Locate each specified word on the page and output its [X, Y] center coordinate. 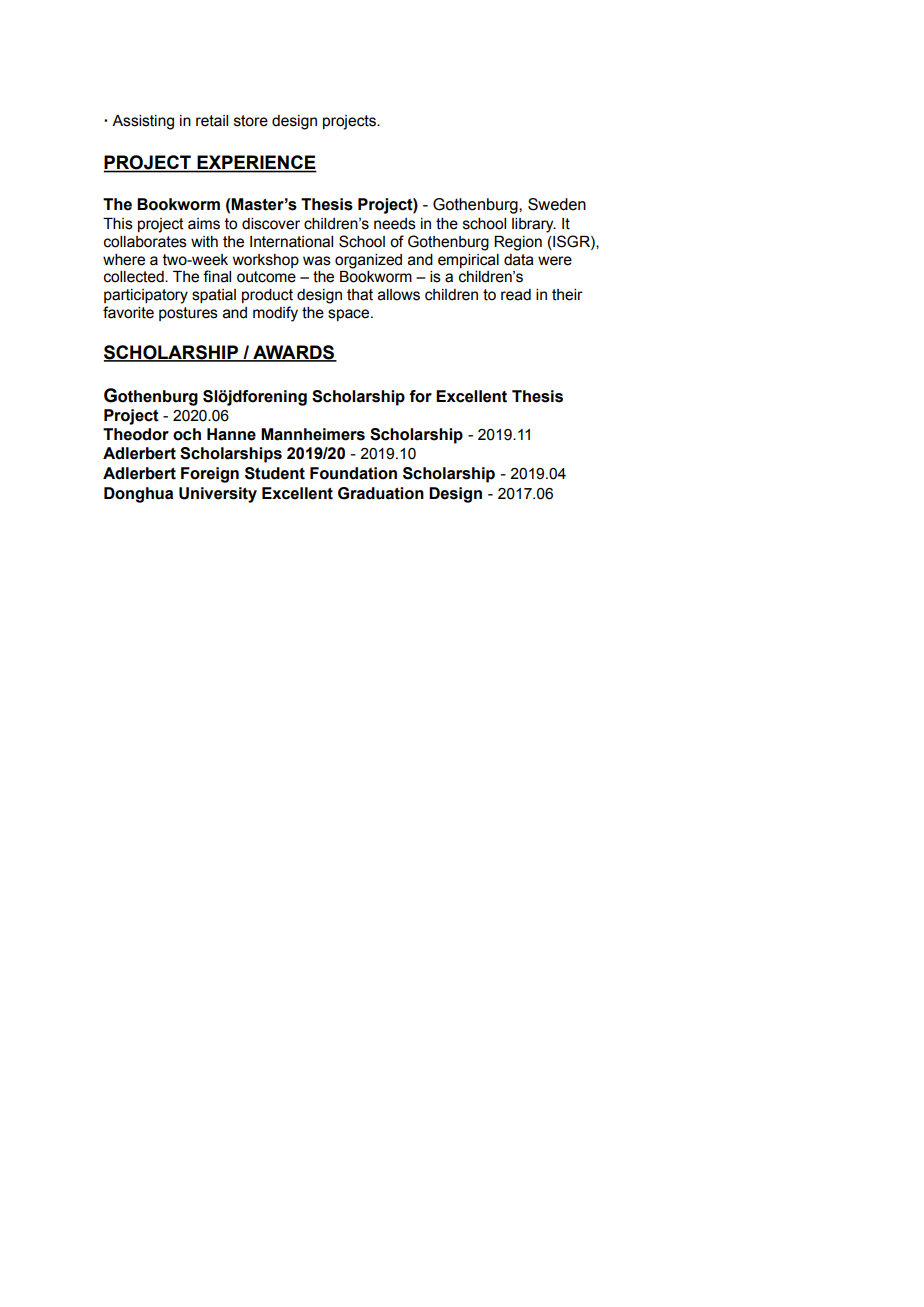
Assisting [143, 122]
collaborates [145, 242]
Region [518, 243]
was [317, 261]
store [251, 121]
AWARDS [294, 353]
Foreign [210, 475]
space [350, 315]
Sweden [557, 204]
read [516, 295]
